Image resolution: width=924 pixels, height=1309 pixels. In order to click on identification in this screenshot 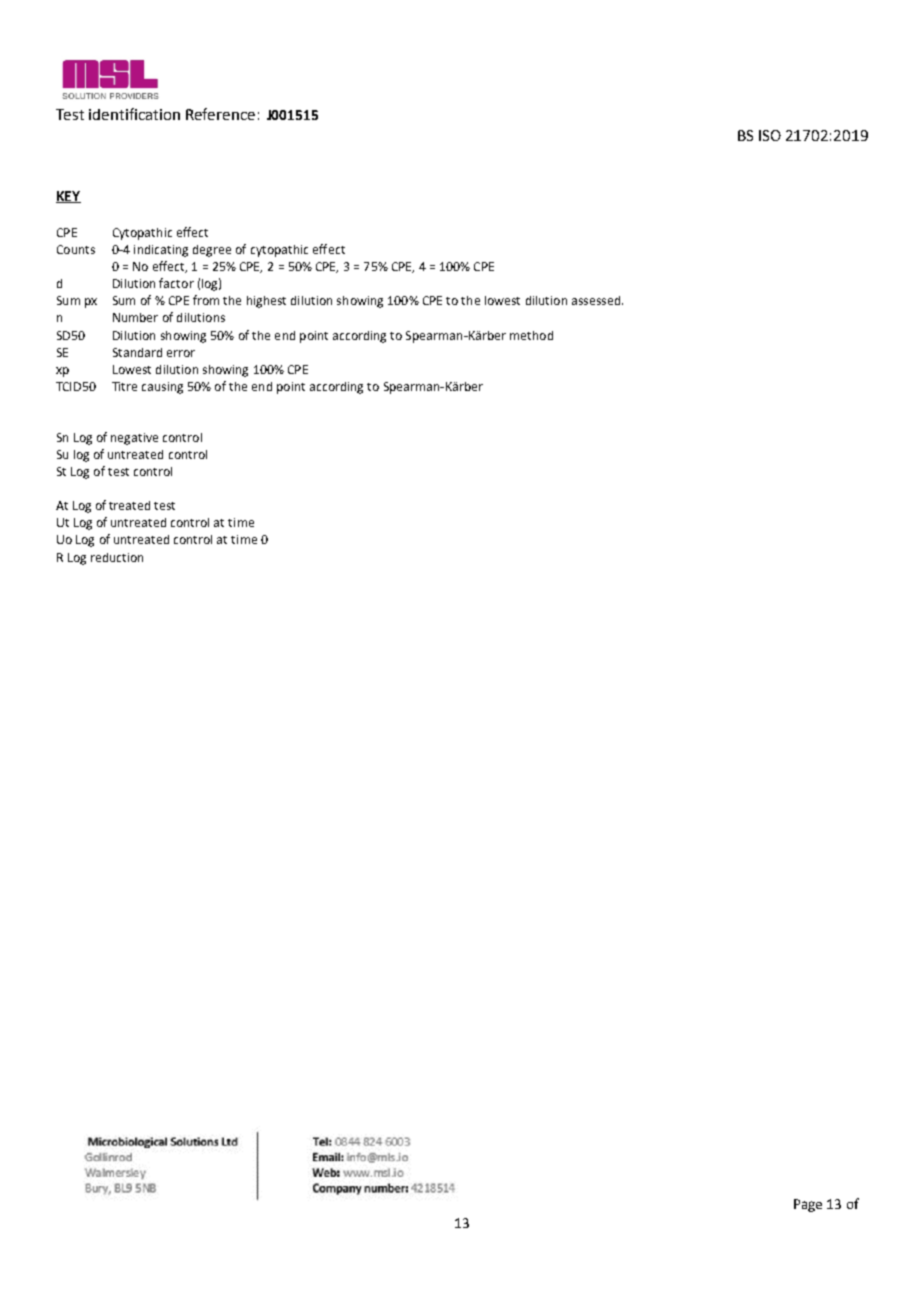, I will do `click(134, 114)`.
